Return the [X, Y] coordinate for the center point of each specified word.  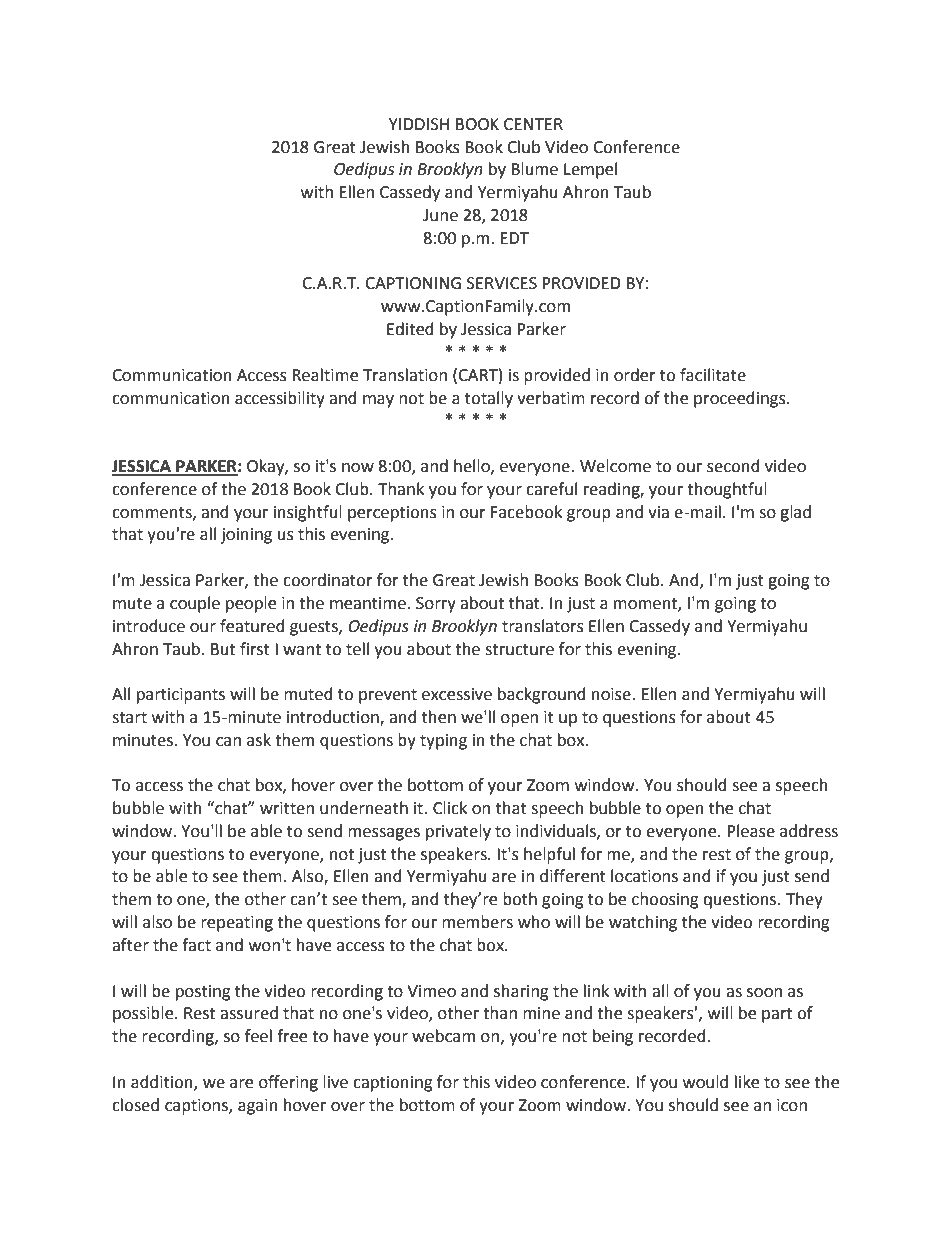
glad [795, 513]
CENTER [533, 124]
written [287, 808]
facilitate [713, 375]
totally [489, 399]
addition [163, 1082]
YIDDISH [419, 124]
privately [458, 832]
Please [751, 831]
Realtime [325, 375]
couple [195, 604]
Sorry [436, 605]
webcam [443, 1036]
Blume [534, 169]
